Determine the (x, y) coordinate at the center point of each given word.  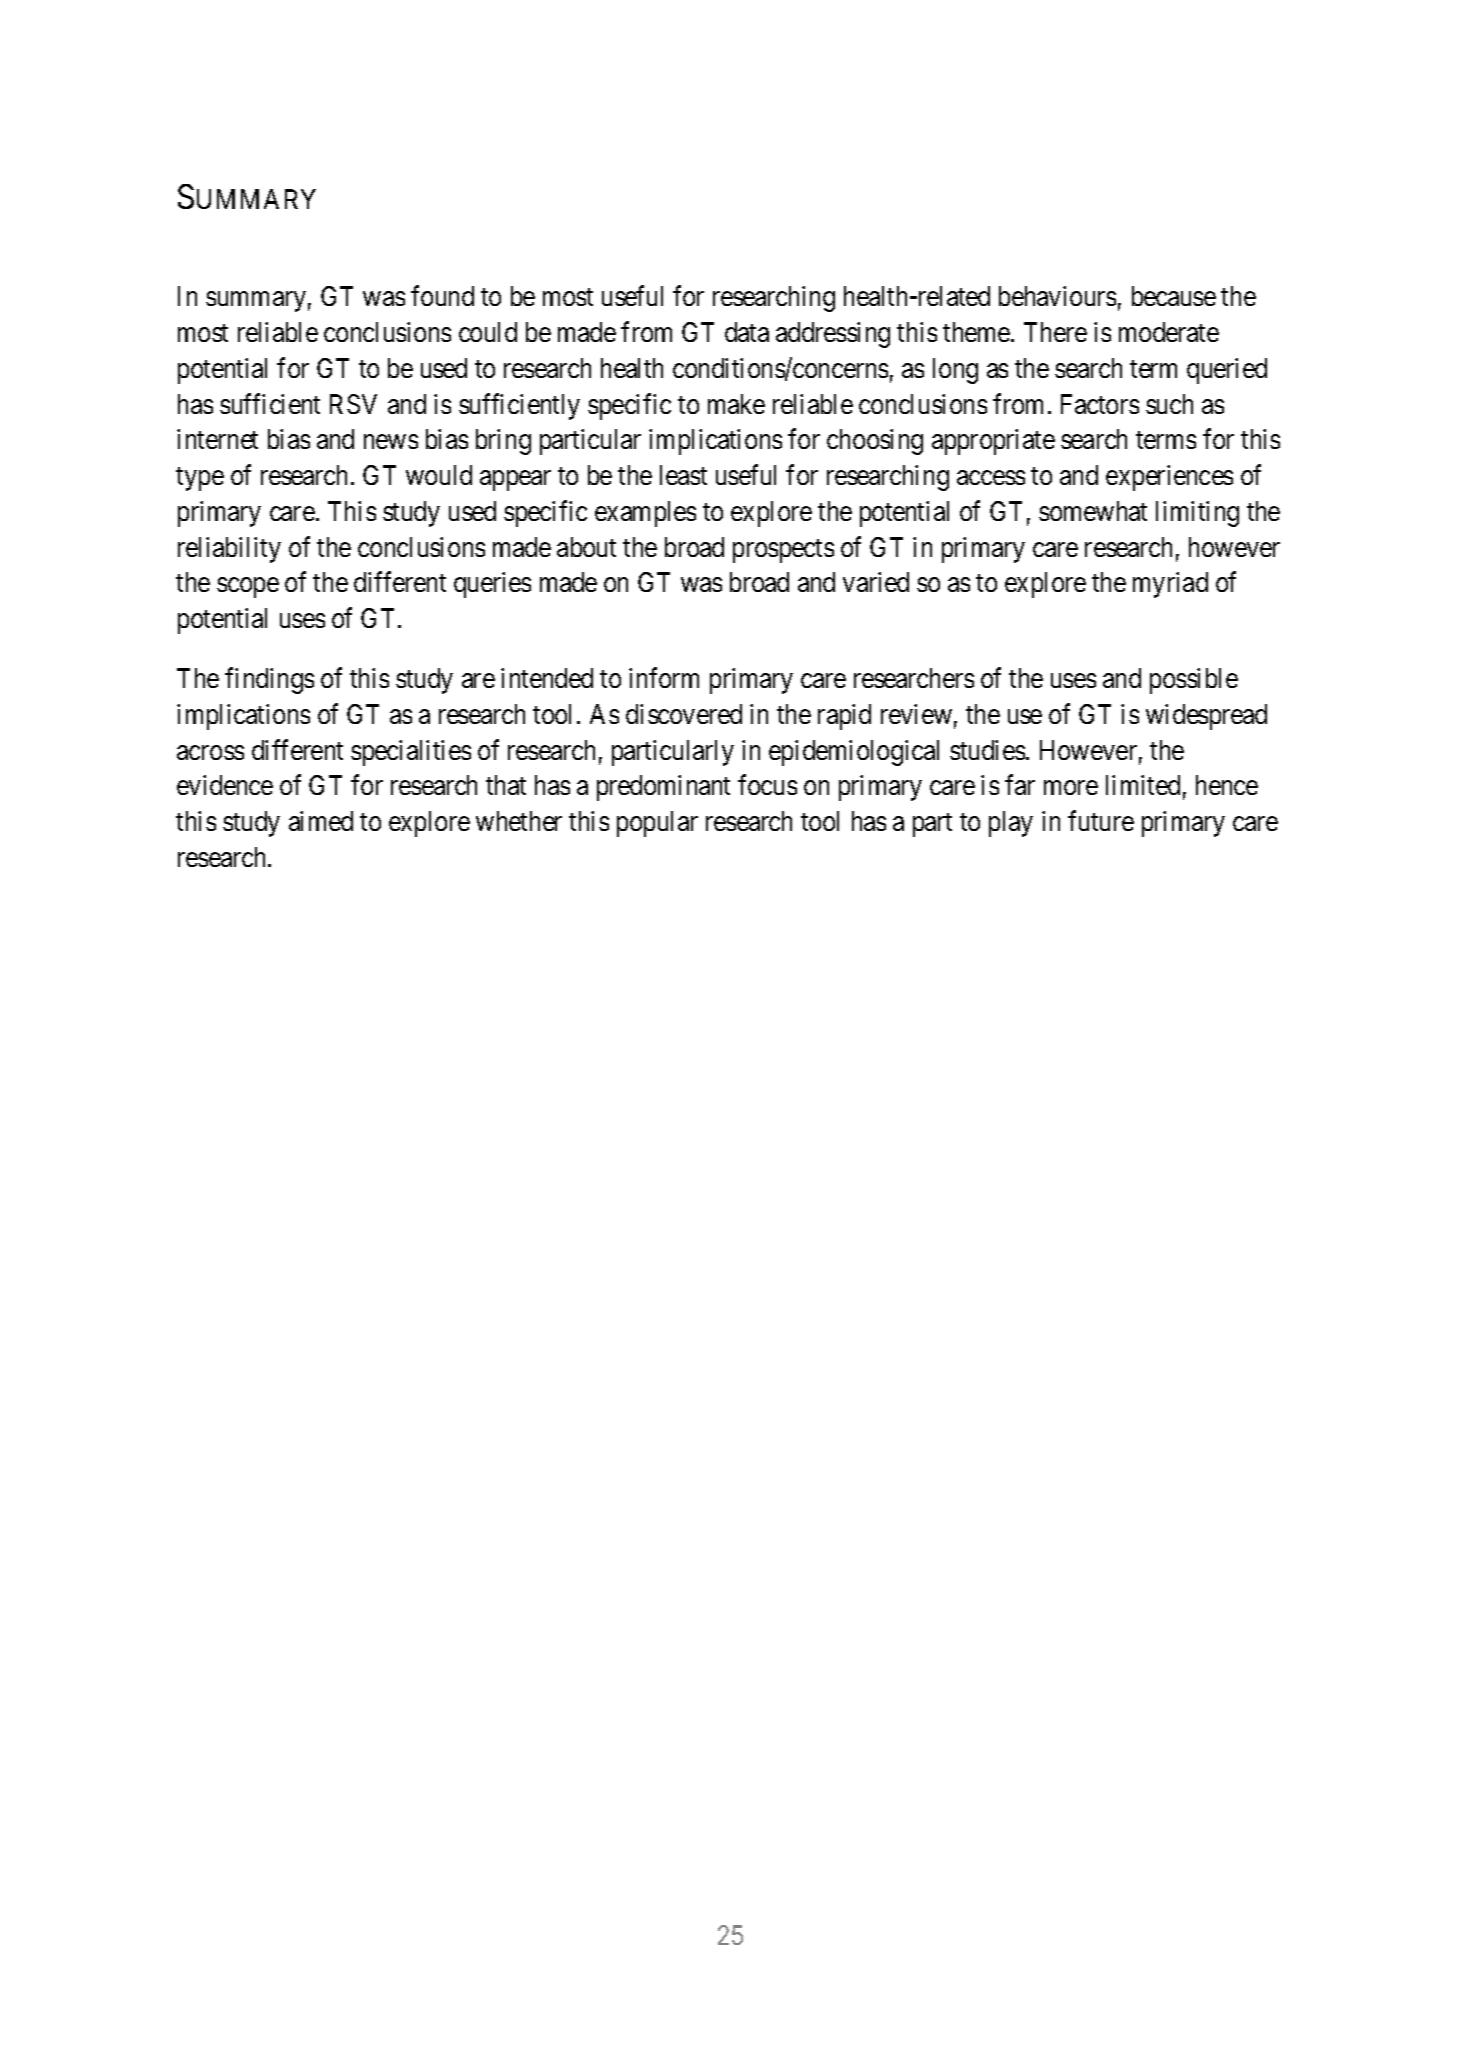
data (747, 332)
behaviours (1057, 296)
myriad (1170, 585)
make (736, 404)
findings (269, 681)
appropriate (993, 442)
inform (664, 678)
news (391, 442)
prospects (783, 551)
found (442, 296)
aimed (321, 821)
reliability (229, 550)
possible (1194, 681)
